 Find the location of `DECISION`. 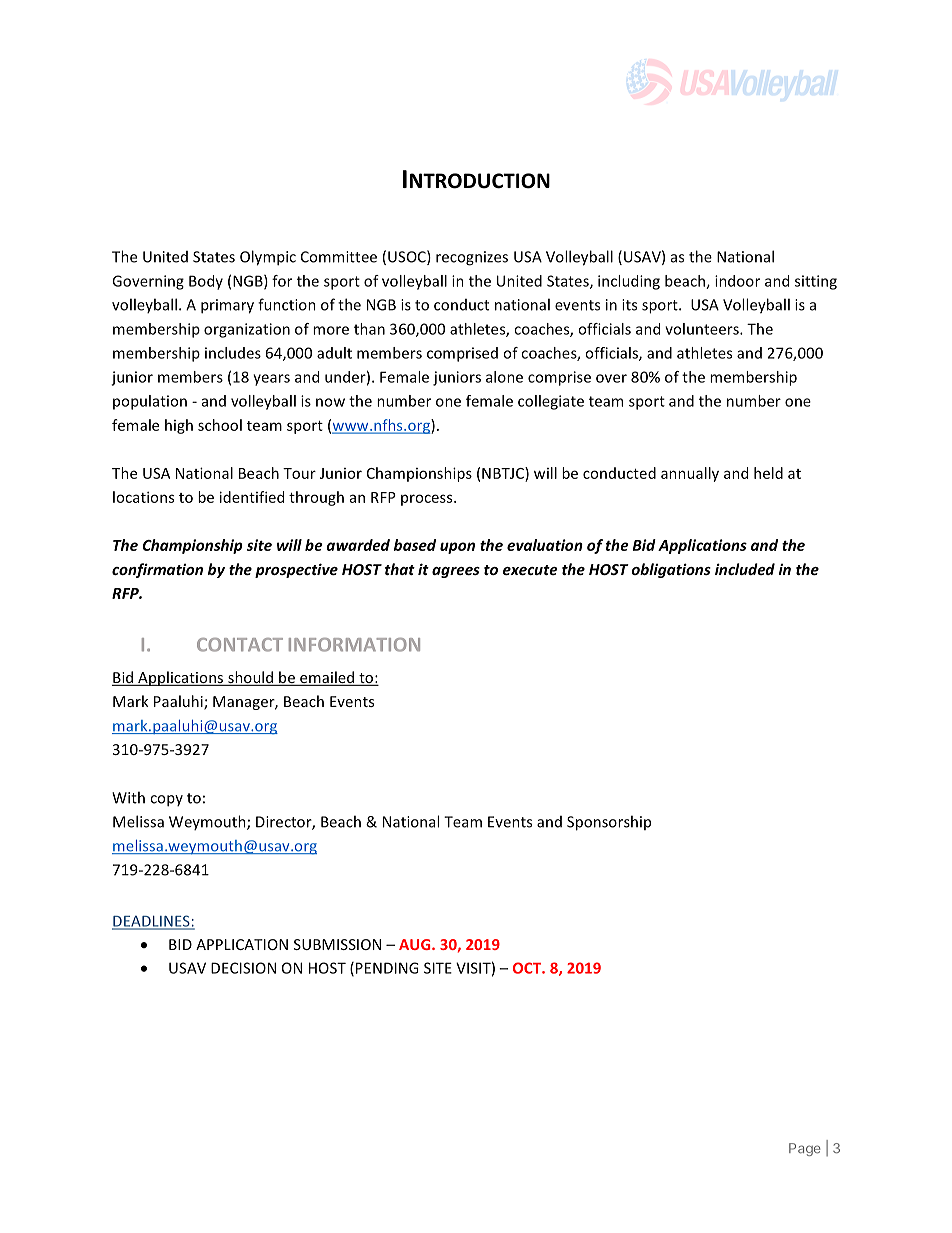

DECISION is located at coordinates (243, 968).
